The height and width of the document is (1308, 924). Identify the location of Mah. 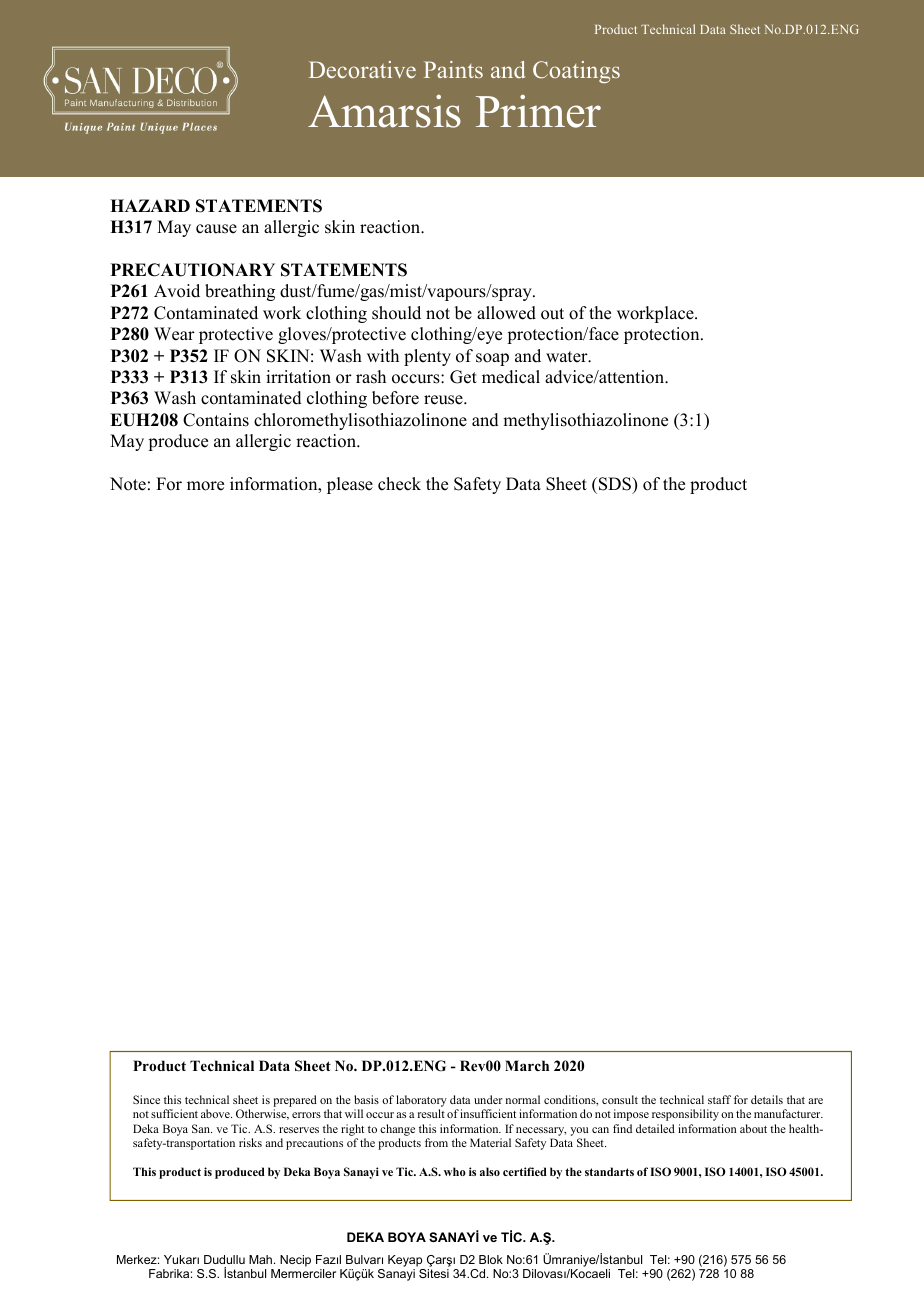
(262, 1259).
